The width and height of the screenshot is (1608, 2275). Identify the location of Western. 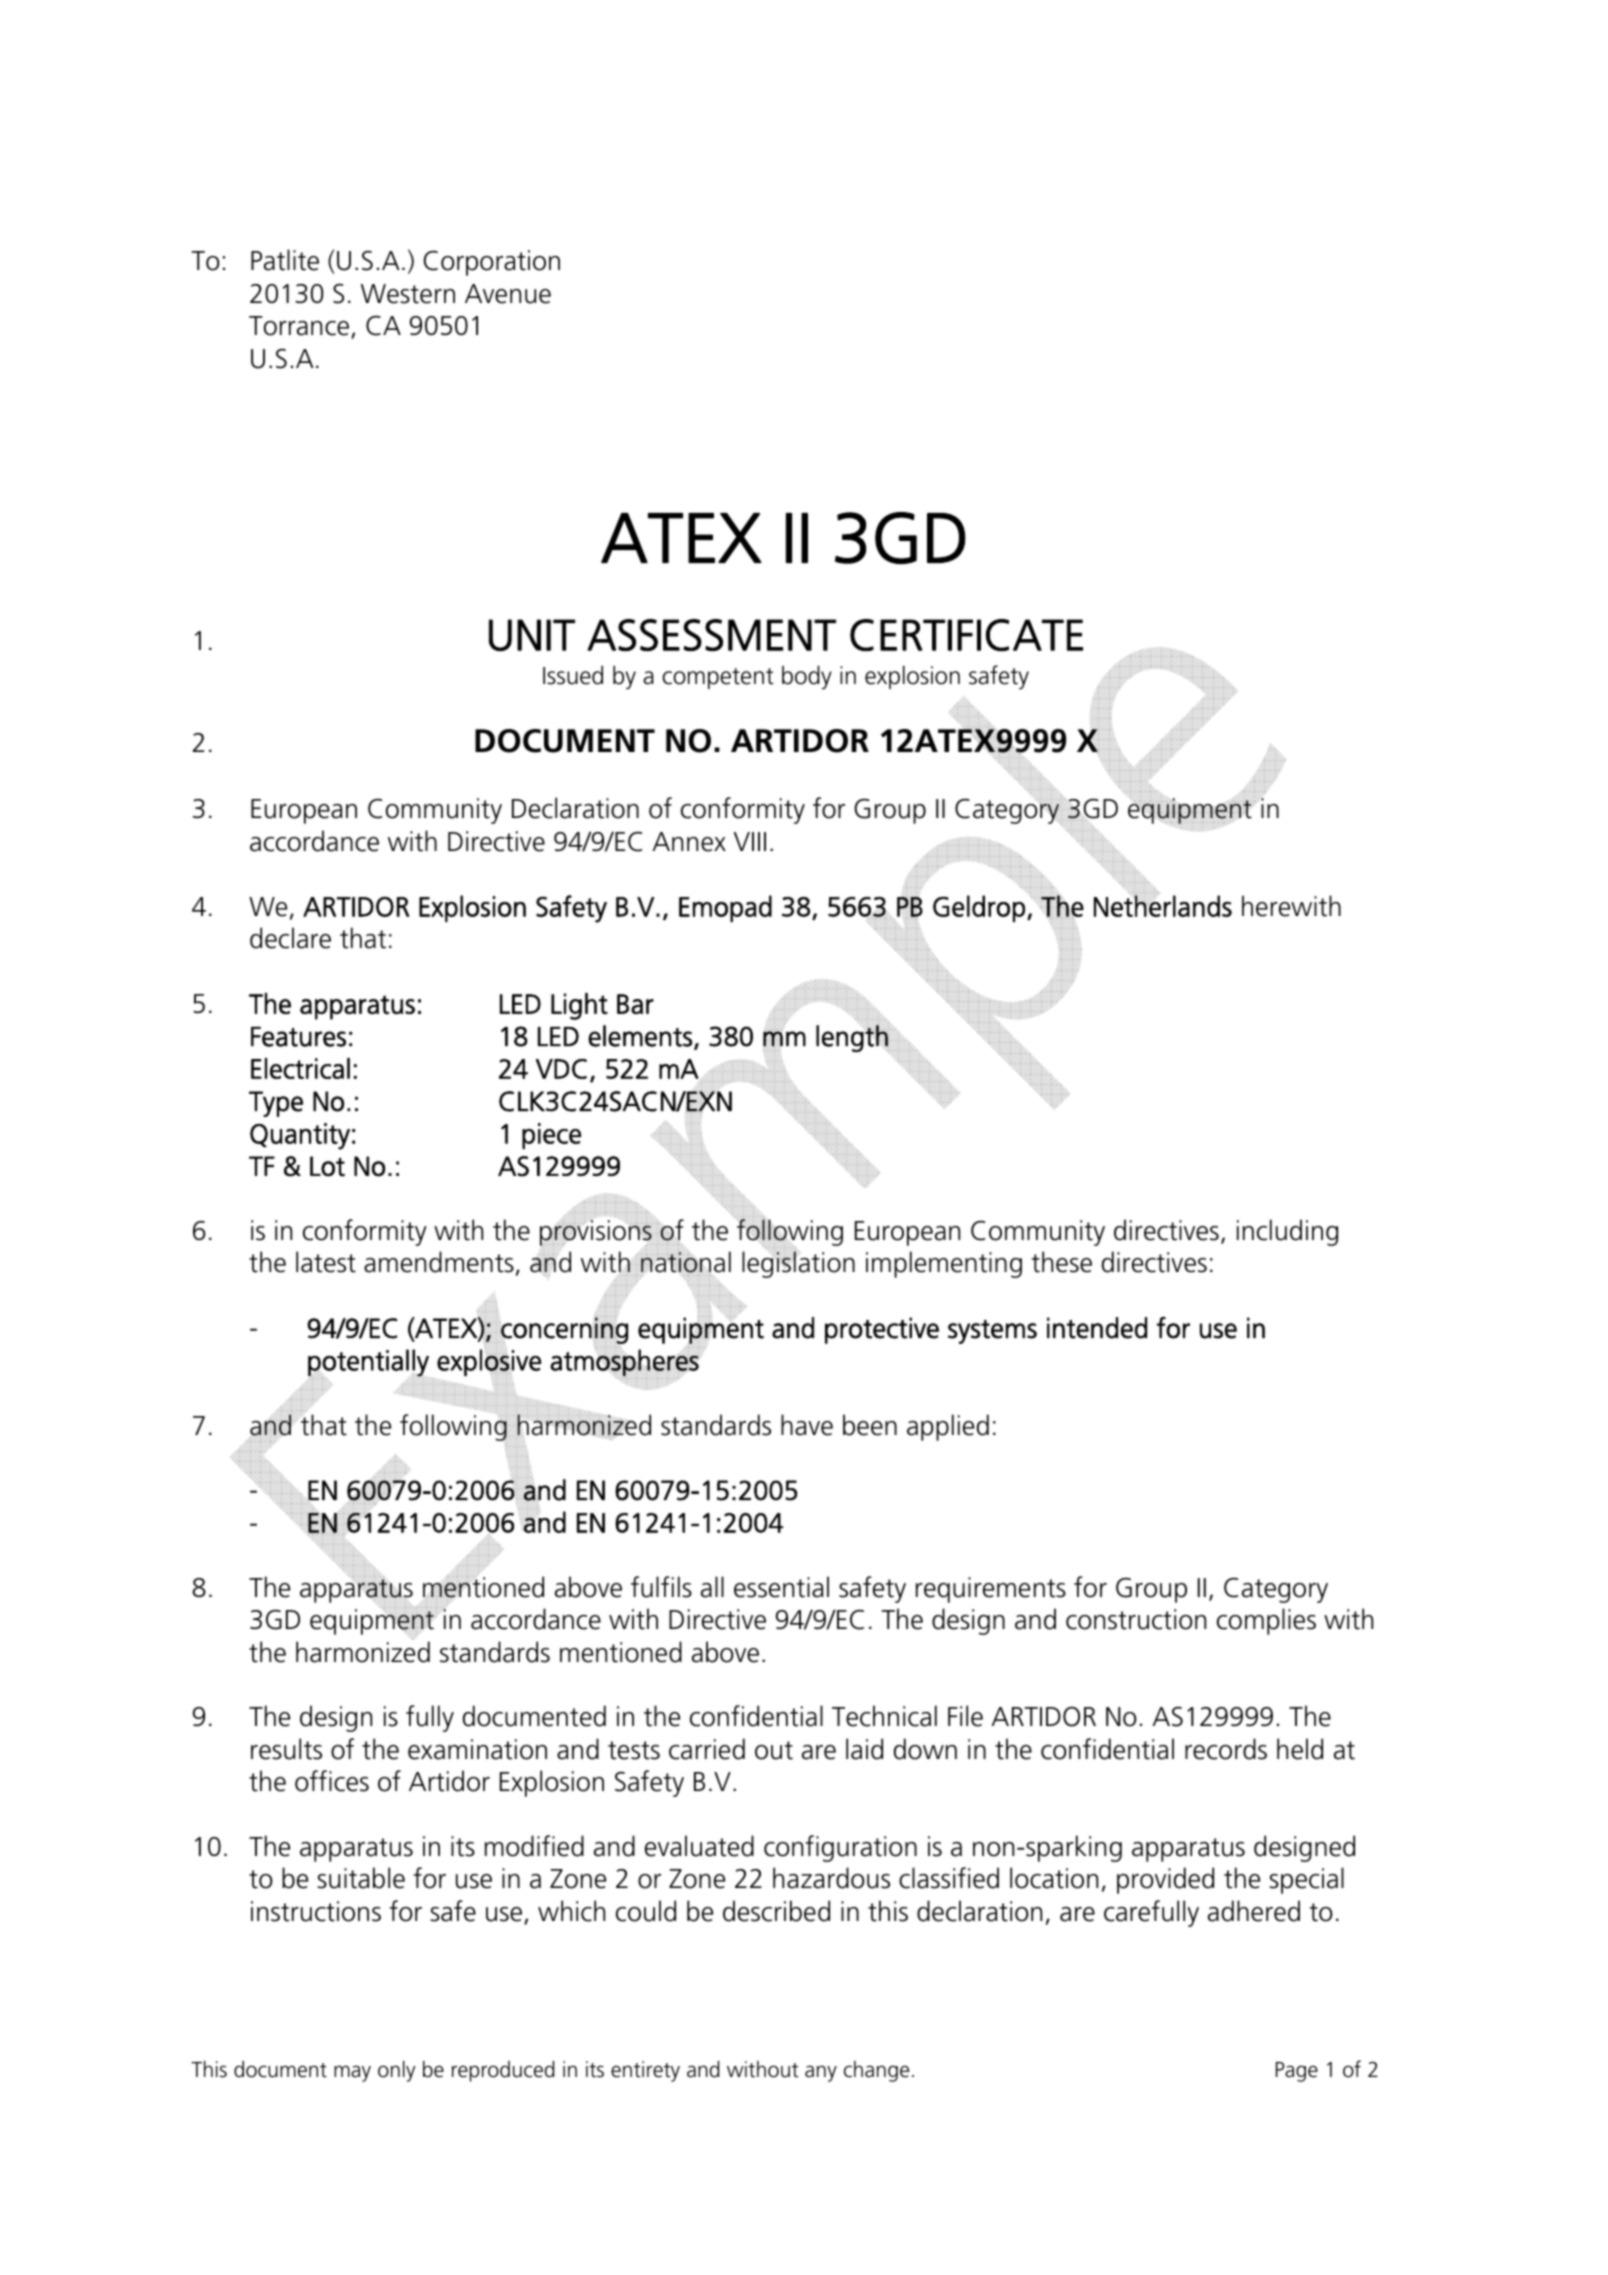
(408, 294).
